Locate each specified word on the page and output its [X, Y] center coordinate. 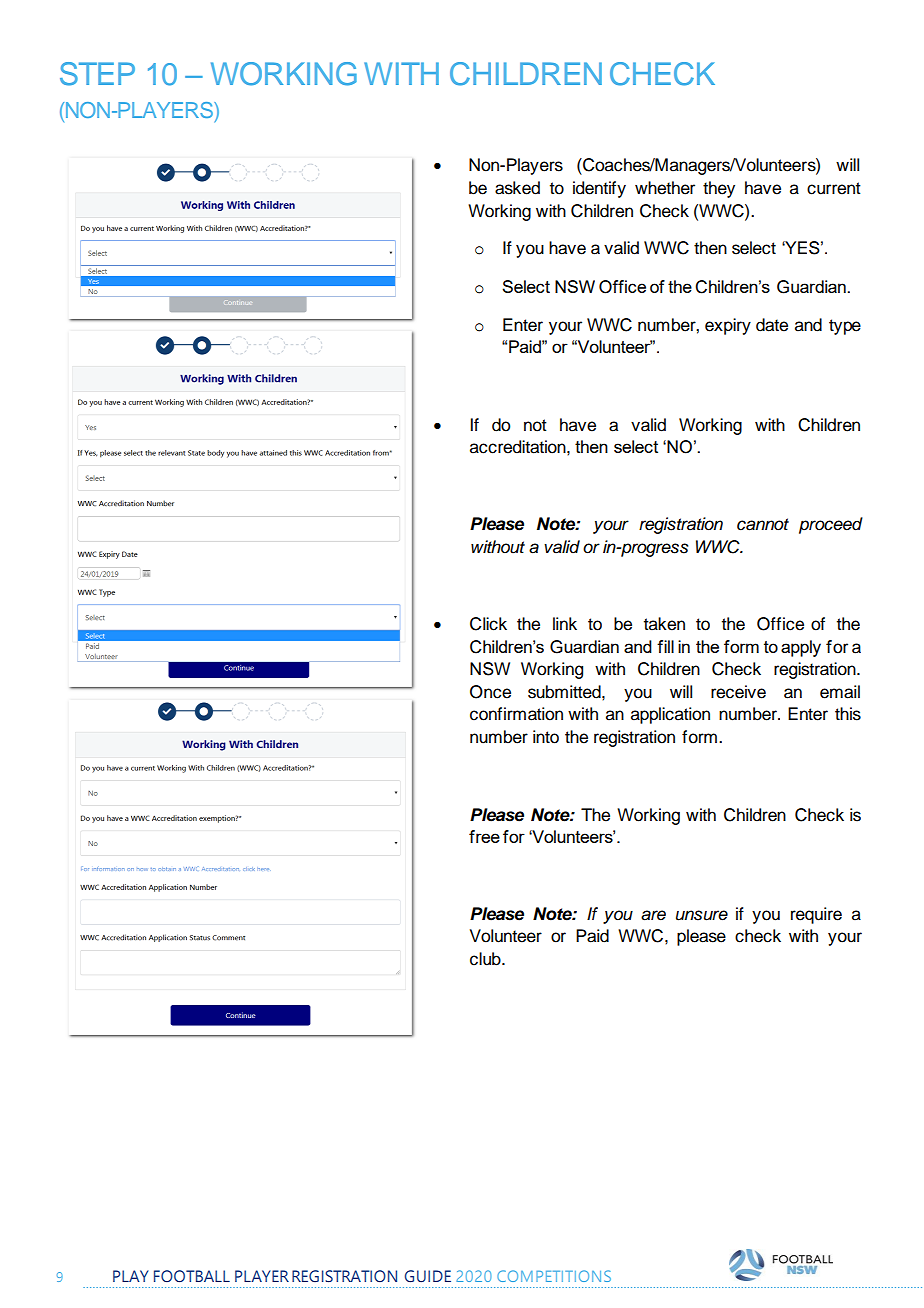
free [484, 836]
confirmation [516, 714]
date [772, 325]
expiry [728, 326]
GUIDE [428, 1276]
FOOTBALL [192, 1276]
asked [517, 188]
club [486, 959]
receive [738, 692]
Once [490, 692]
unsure [702, 915]
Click [488, 624]
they [719, 189]
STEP [97, 74]
